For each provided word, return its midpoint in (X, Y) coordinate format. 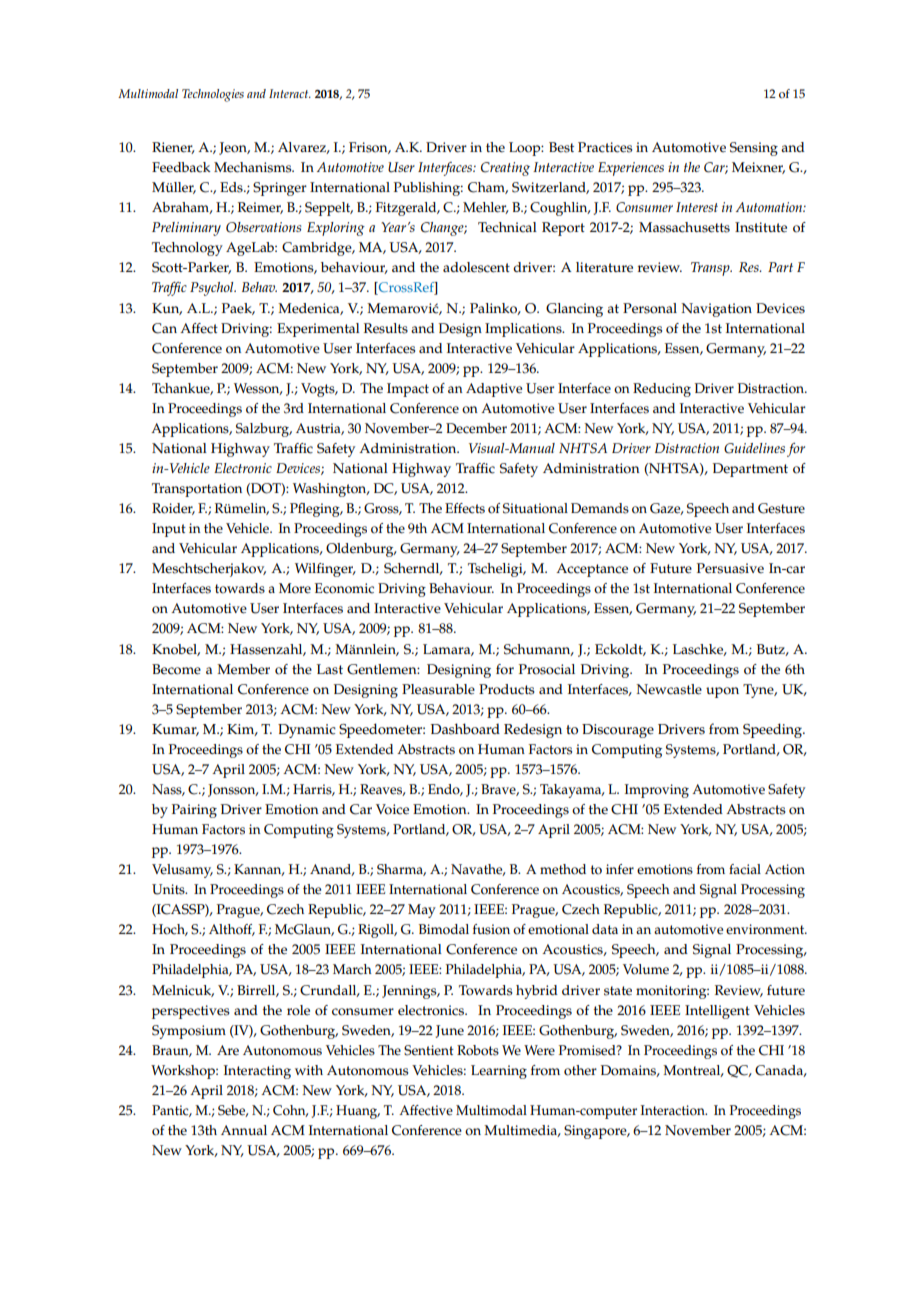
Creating (505, 169)
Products (507, 689)
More (295, 588)
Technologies (213, 95)
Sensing (754, 149)
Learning (499, 1072)
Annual (244, 1130)
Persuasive (730, 568)
